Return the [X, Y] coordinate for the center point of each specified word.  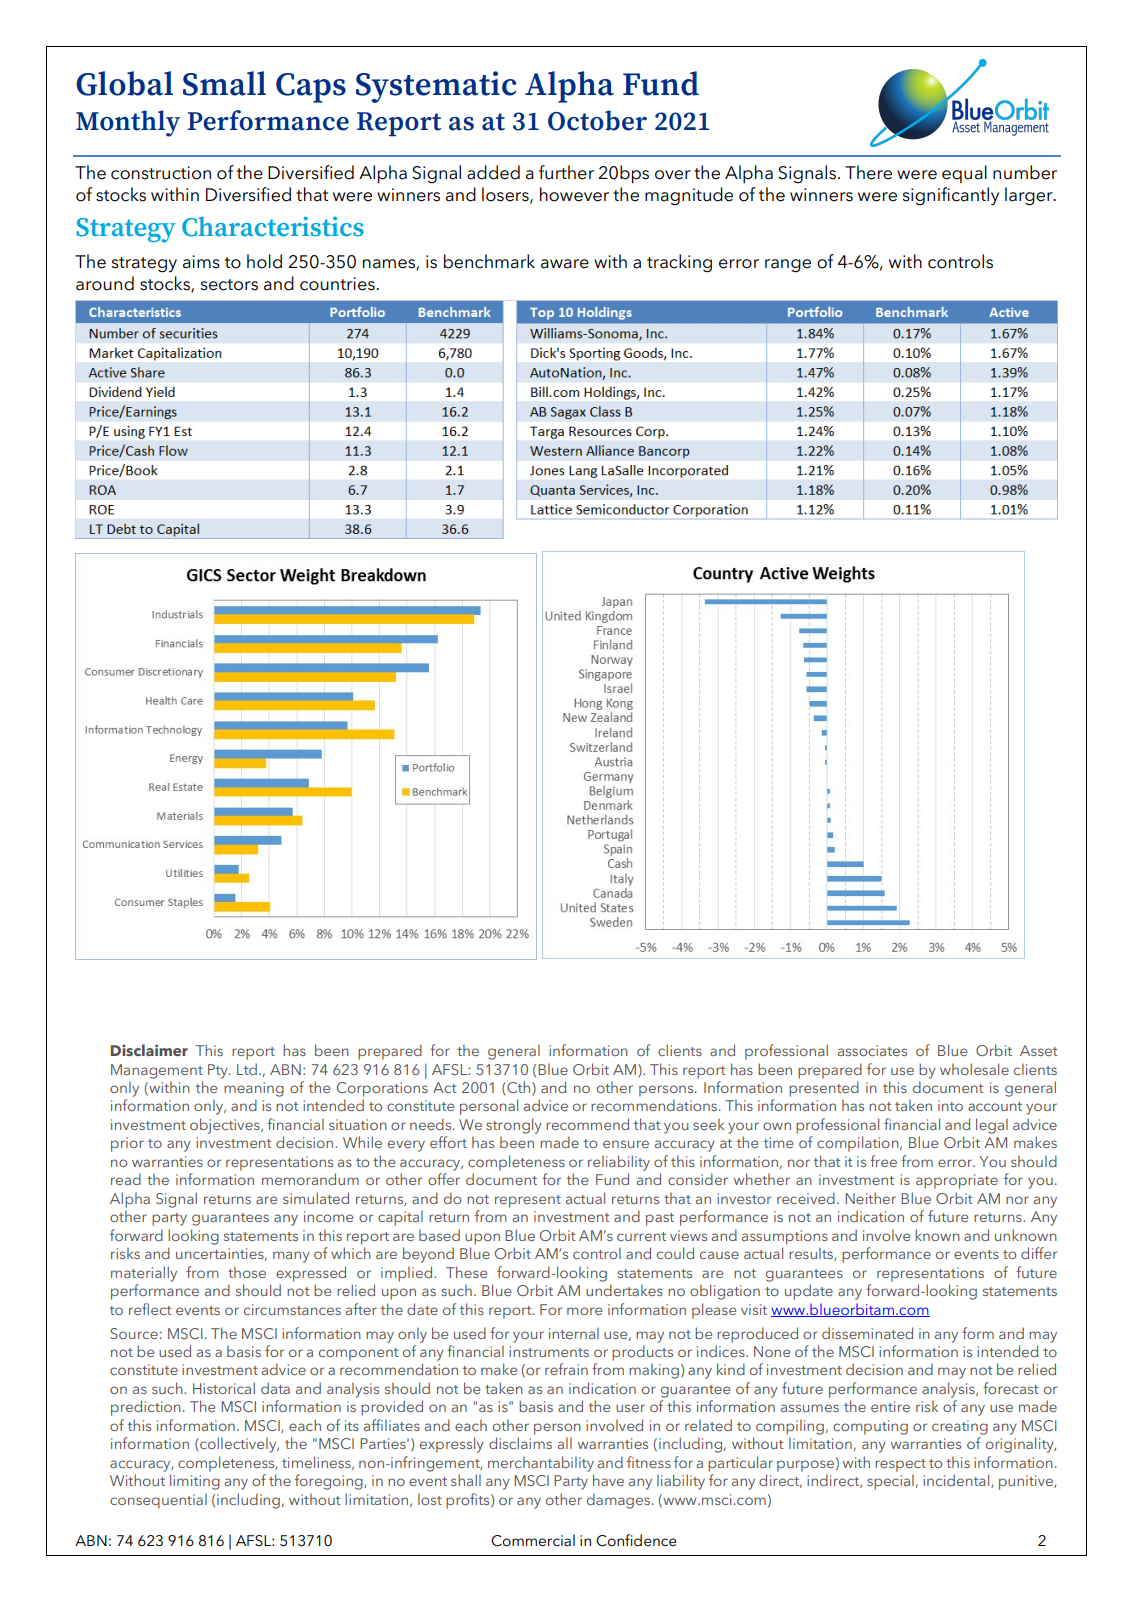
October [597, 120]
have [608, 1480]
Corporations [382, 1089]
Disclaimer [149, 1050]
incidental [957, 1481]
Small [224, 83]
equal [964, 174]
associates [872, 1050]
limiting [195, 1482]
